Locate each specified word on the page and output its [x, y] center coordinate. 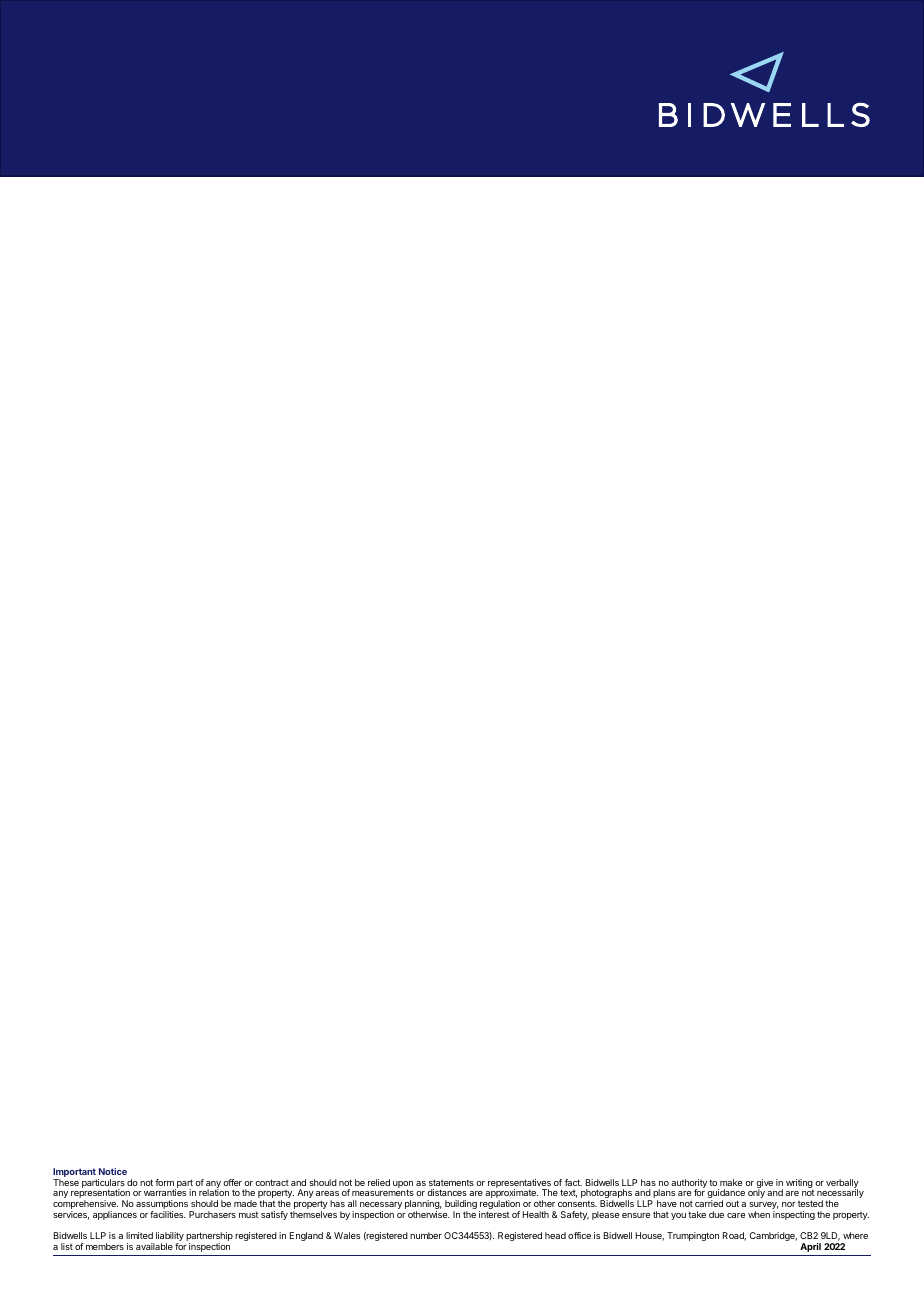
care [736, 1215]
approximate [511, 1195]
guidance [726, 1195]
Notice [113, 1171]
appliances [115, 1215]
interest [494, 1214]
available [154, 1246]
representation [100, 1195]
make [731, 1182]
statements [451, 1182]
